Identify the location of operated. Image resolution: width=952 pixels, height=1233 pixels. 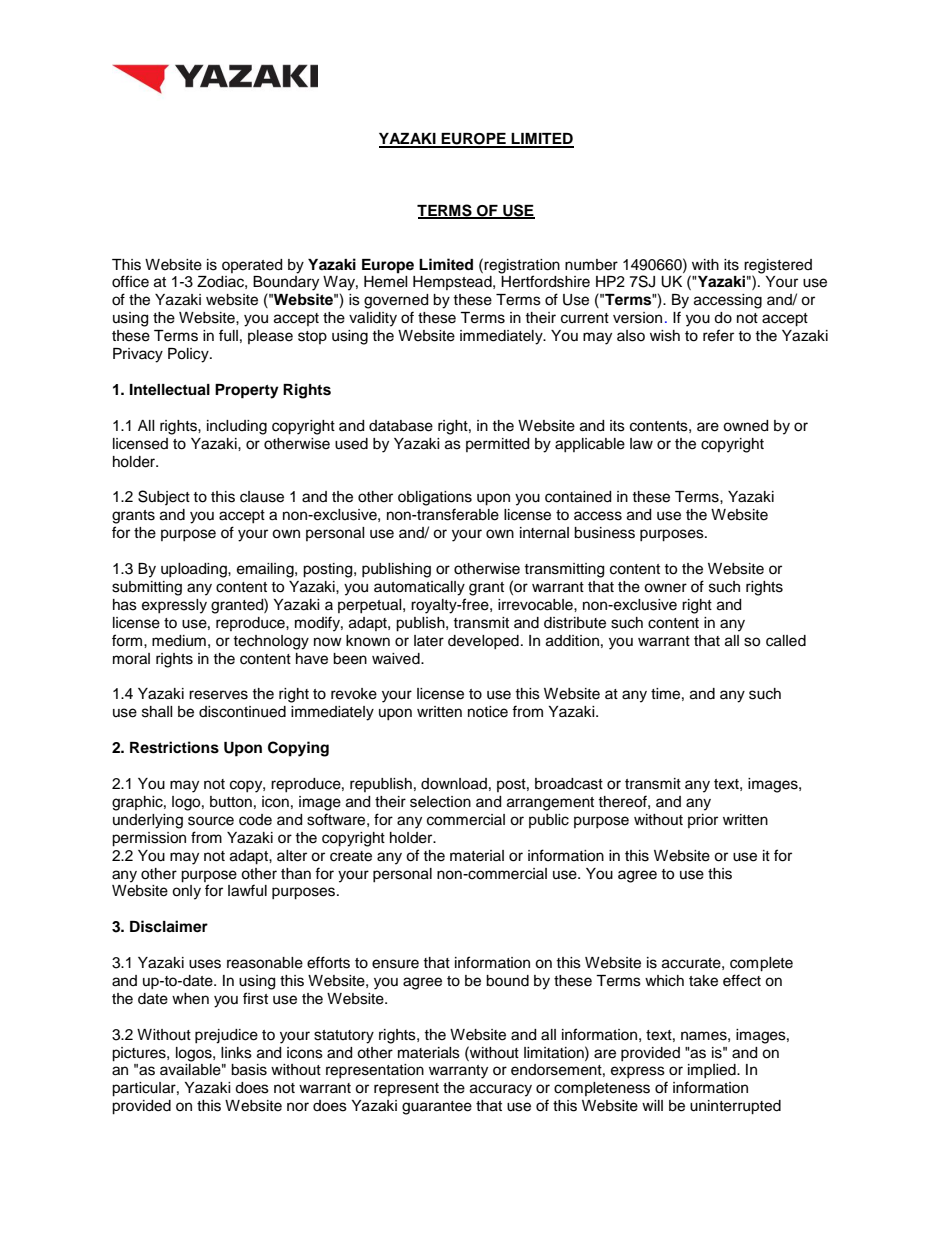
(252, 266).
